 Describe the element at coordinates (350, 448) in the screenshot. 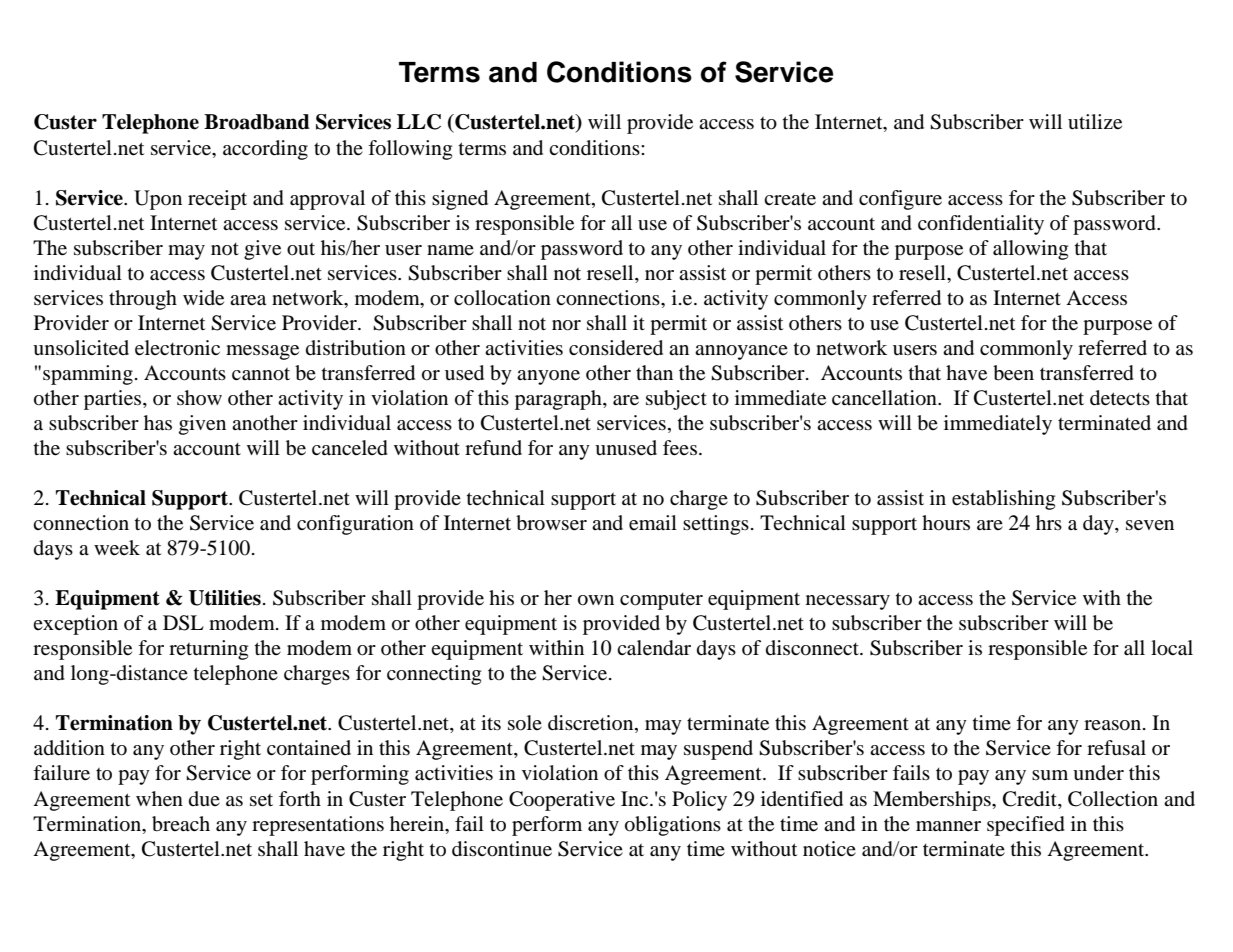

I see `canceled` at that location.
